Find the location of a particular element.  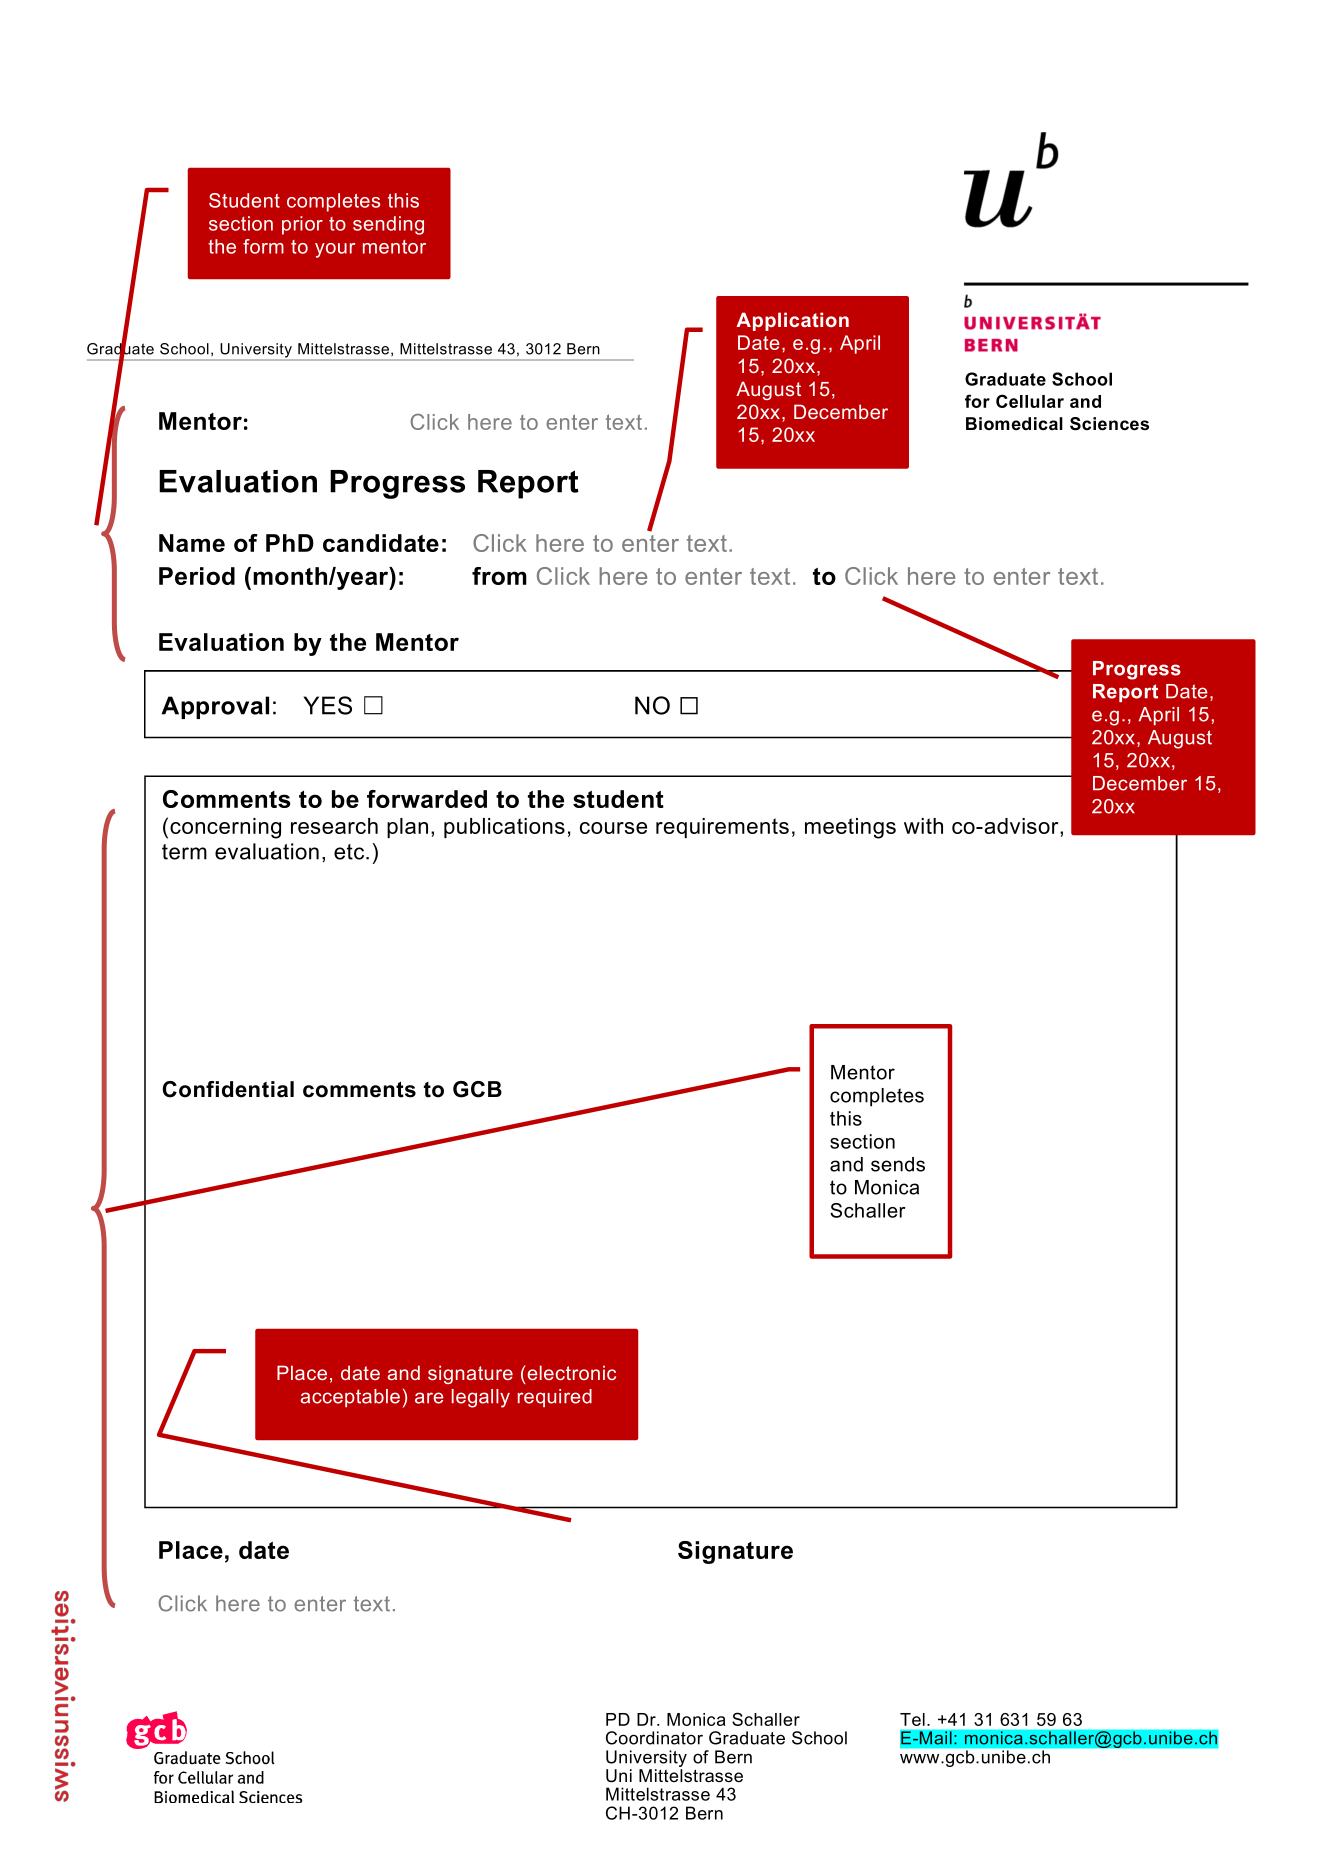

your is located at coordinates (335, 250).
